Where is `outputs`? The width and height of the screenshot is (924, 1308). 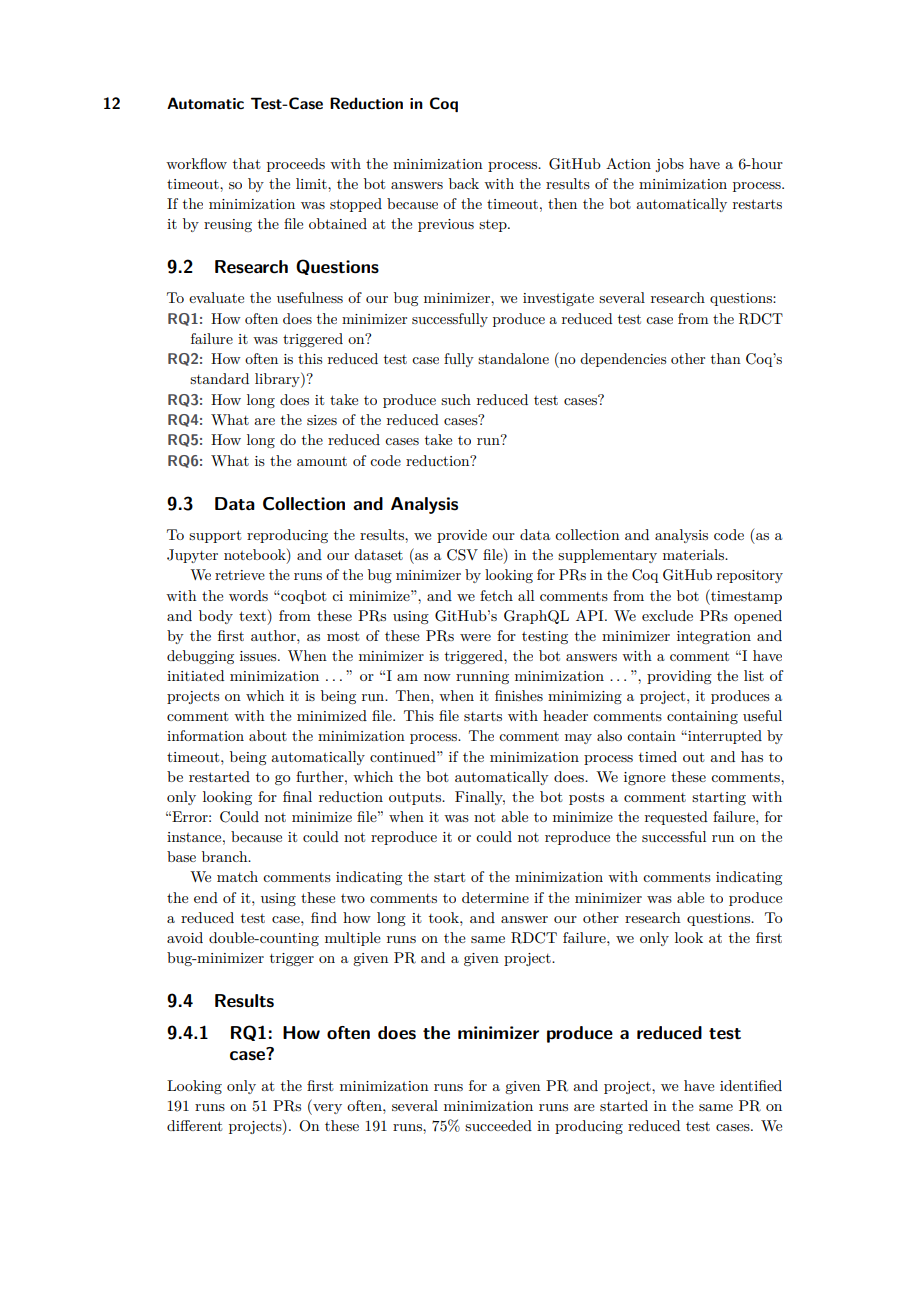
outputs is located at coordinates (416, 798).
